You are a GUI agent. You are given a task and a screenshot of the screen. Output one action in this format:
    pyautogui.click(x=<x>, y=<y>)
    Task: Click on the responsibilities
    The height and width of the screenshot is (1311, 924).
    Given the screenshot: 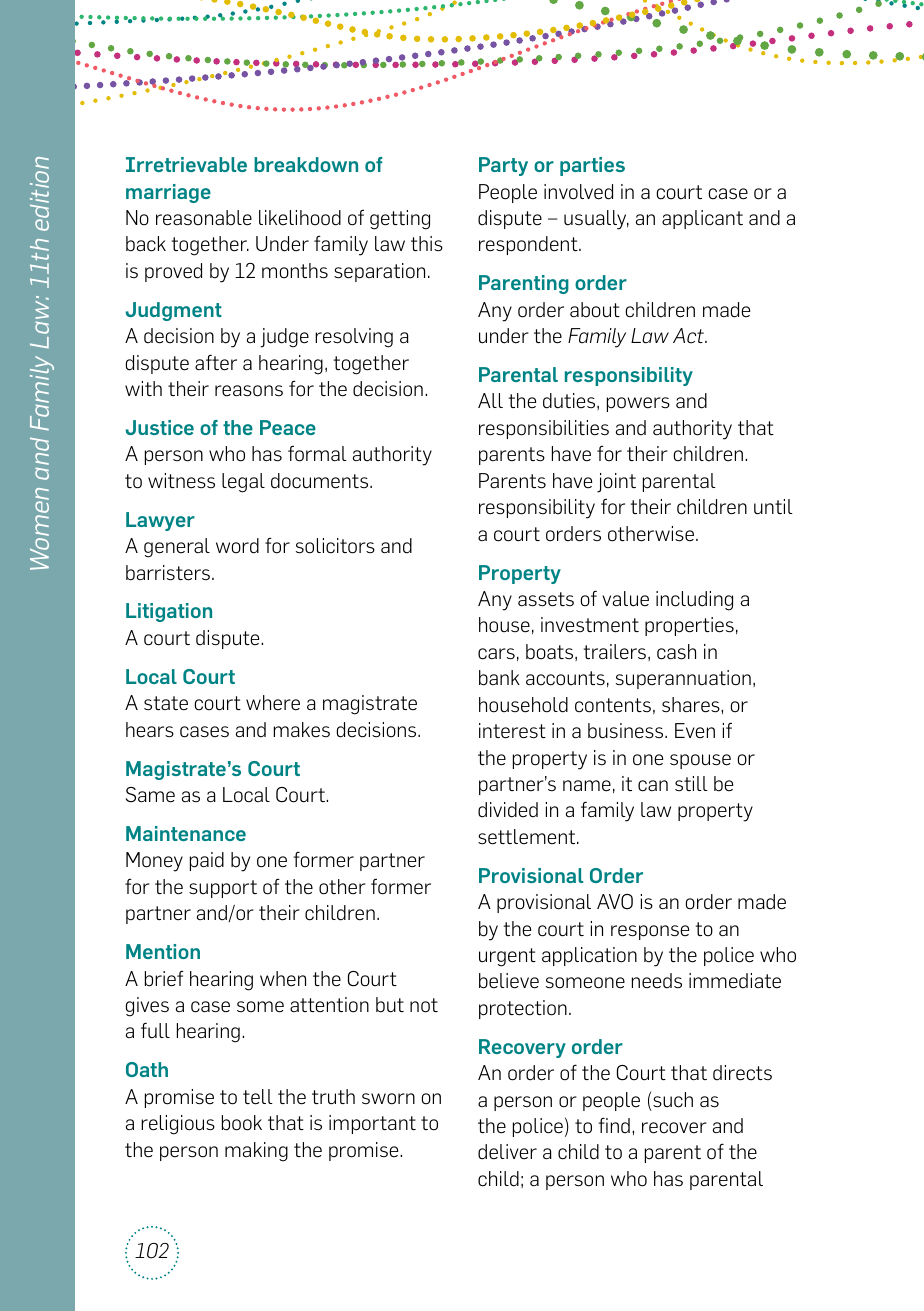 What is the action you would take?
    pyautogui.click(x=544, y=429)
